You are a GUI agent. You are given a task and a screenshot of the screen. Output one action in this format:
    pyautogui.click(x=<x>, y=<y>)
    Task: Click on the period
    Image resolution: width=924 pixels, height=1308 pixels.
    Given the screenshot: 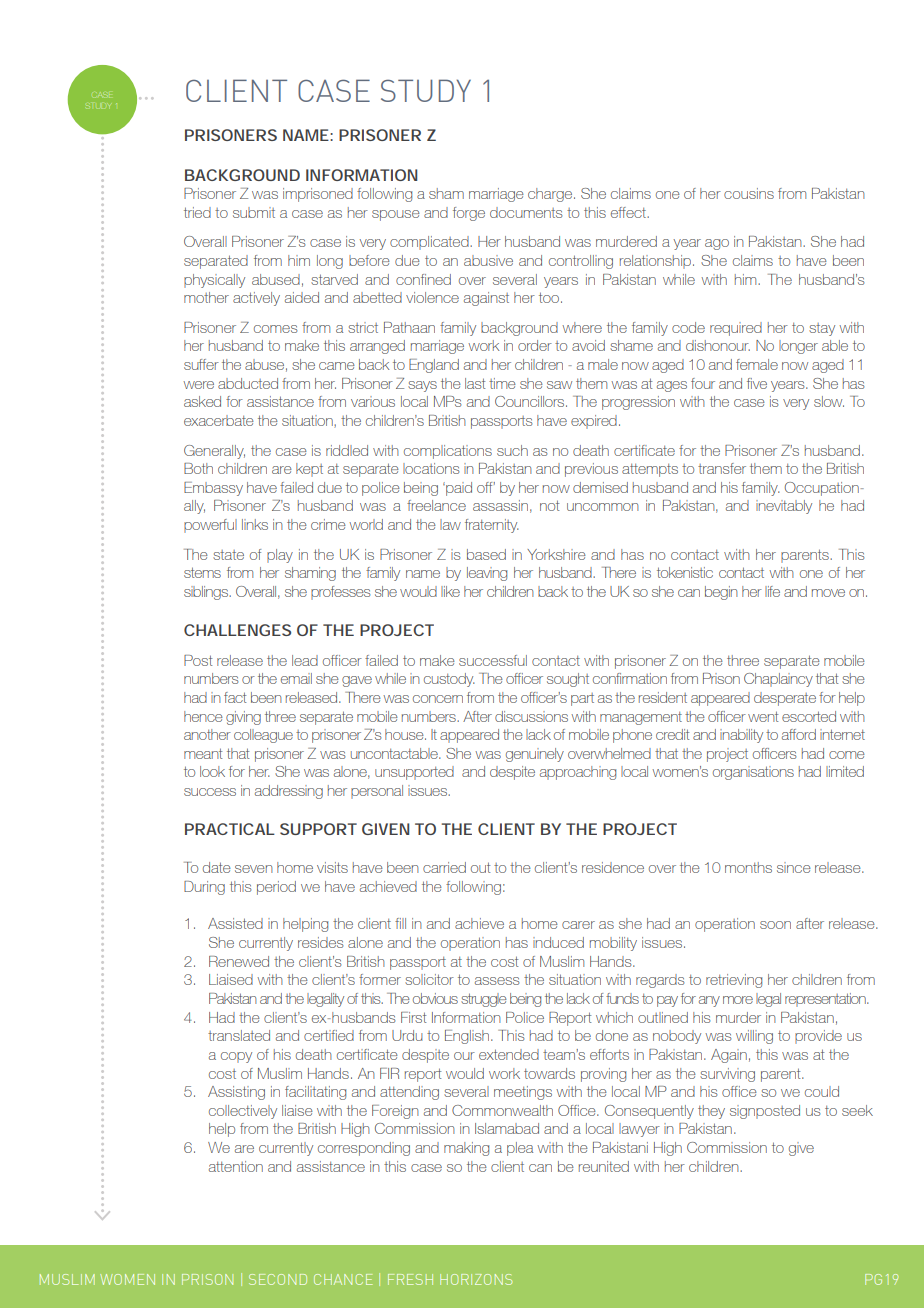 What is the action you would take?
    pyautogui.click(x=276, y=888)
